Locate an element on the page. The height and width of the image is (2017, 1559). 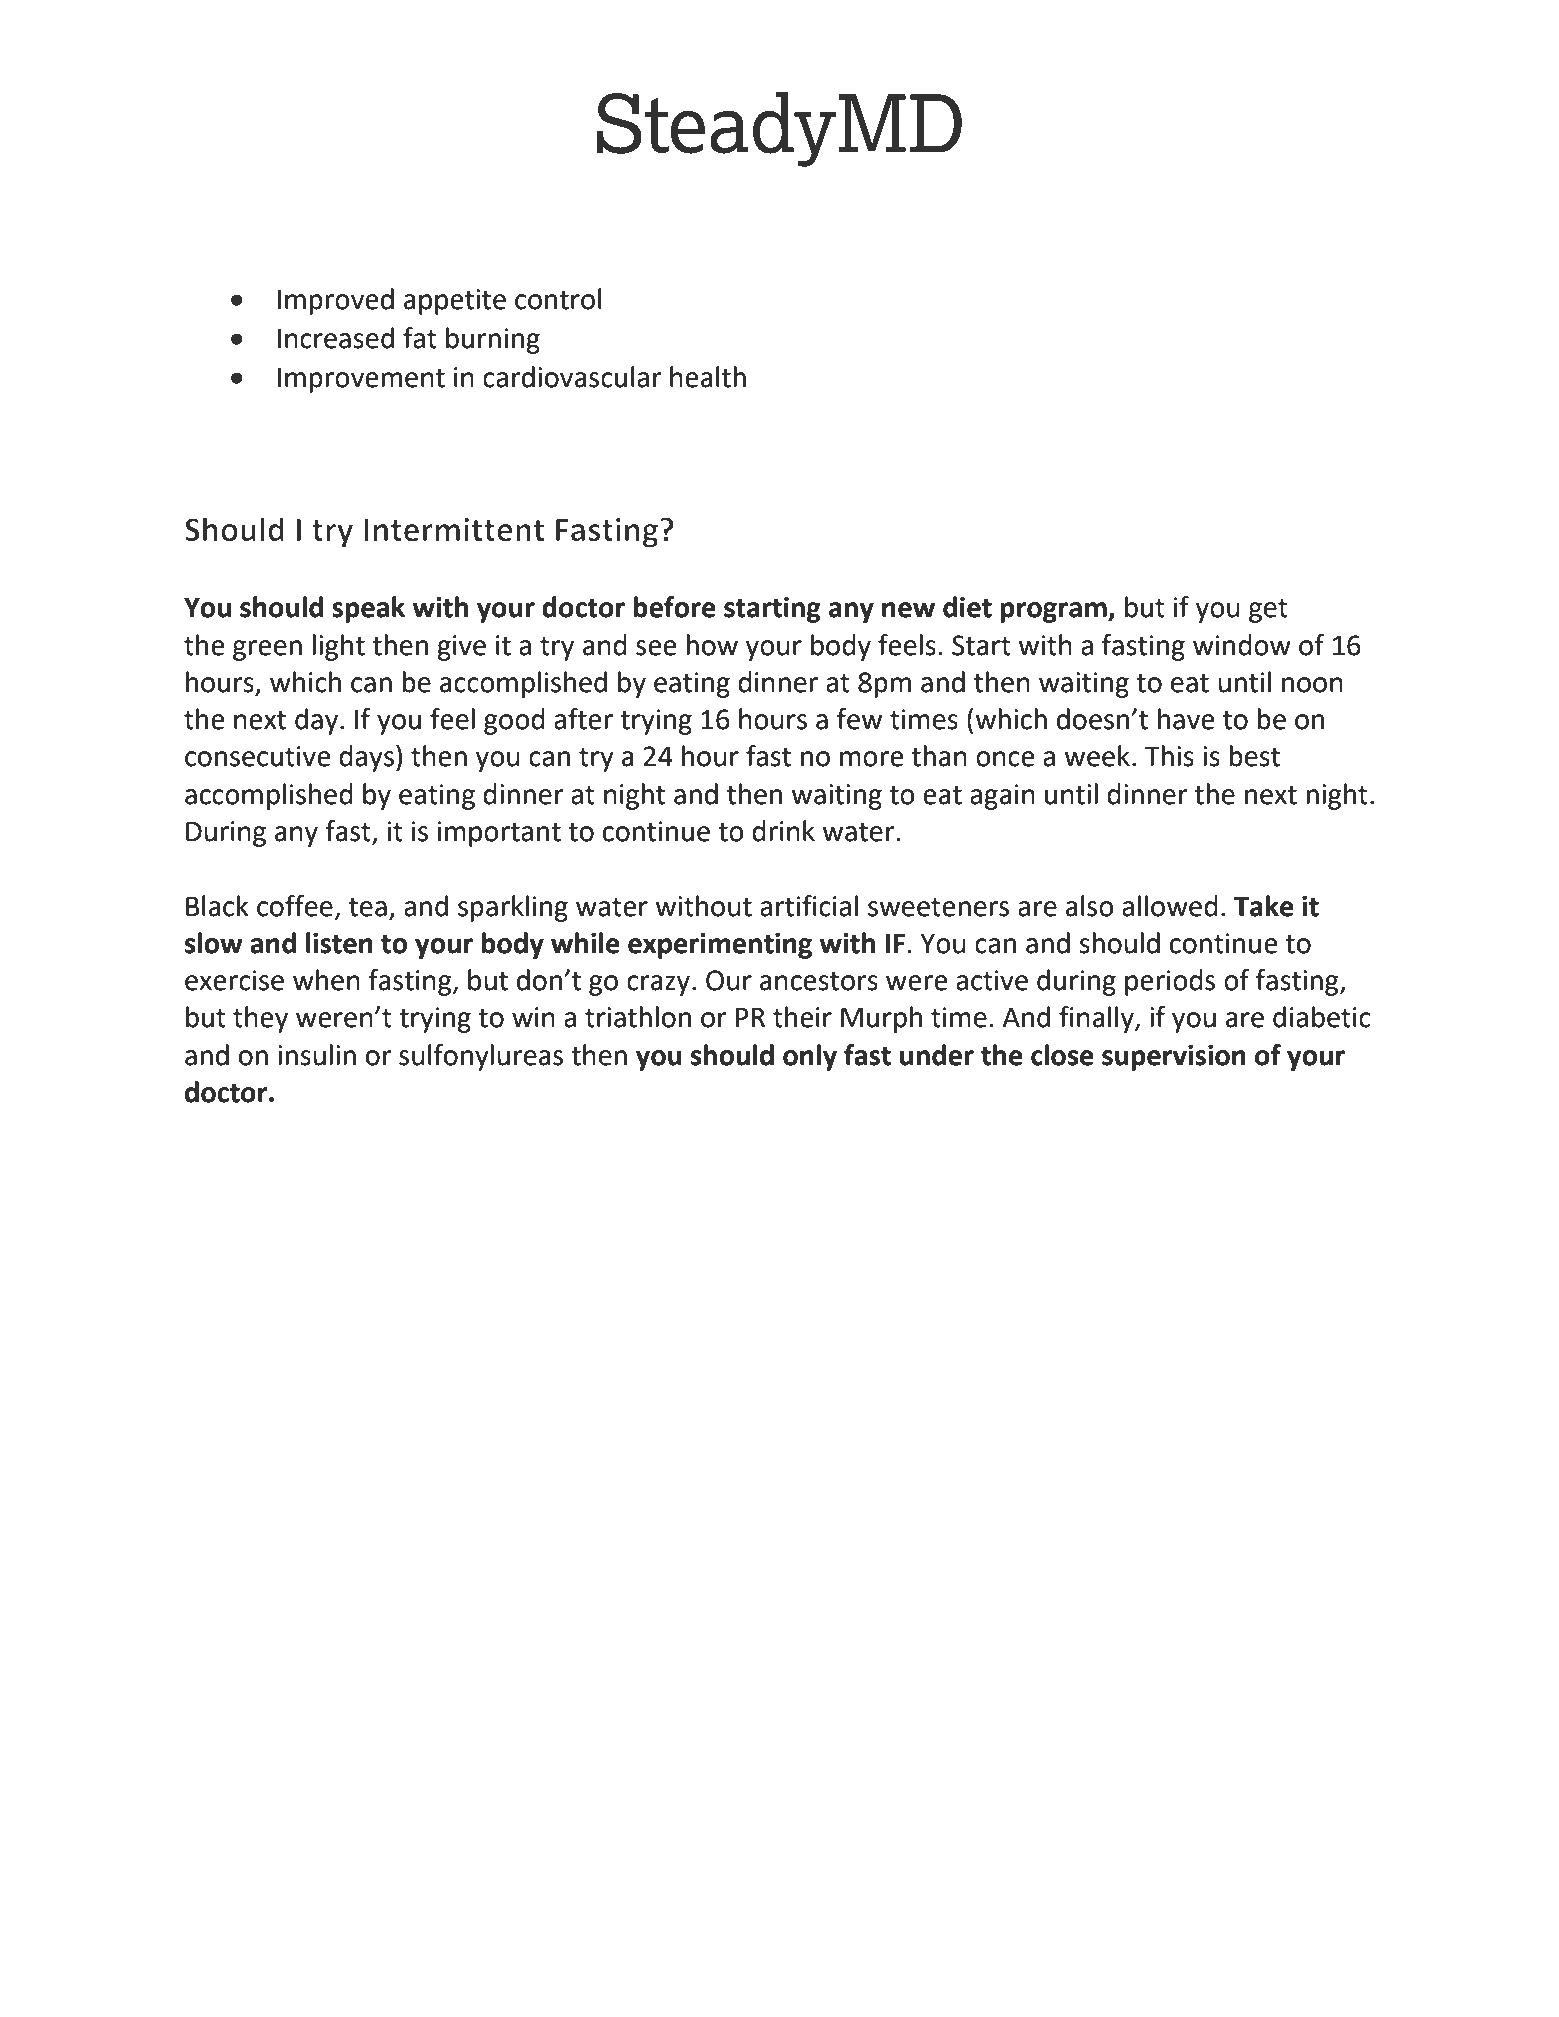
health is located at coordinates (708, 377).
